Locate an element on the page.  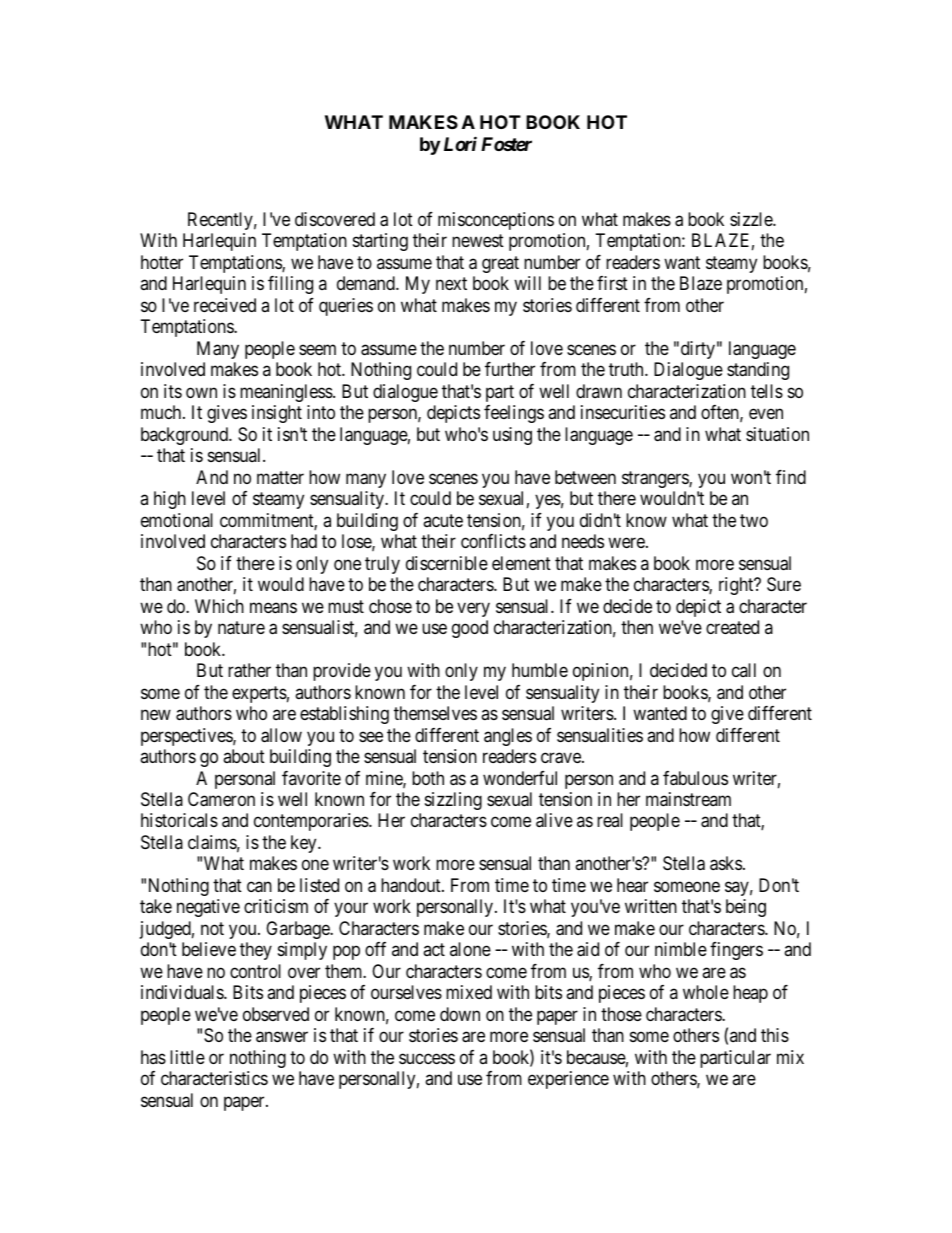
hotter is located at coordinates (162, 262).
